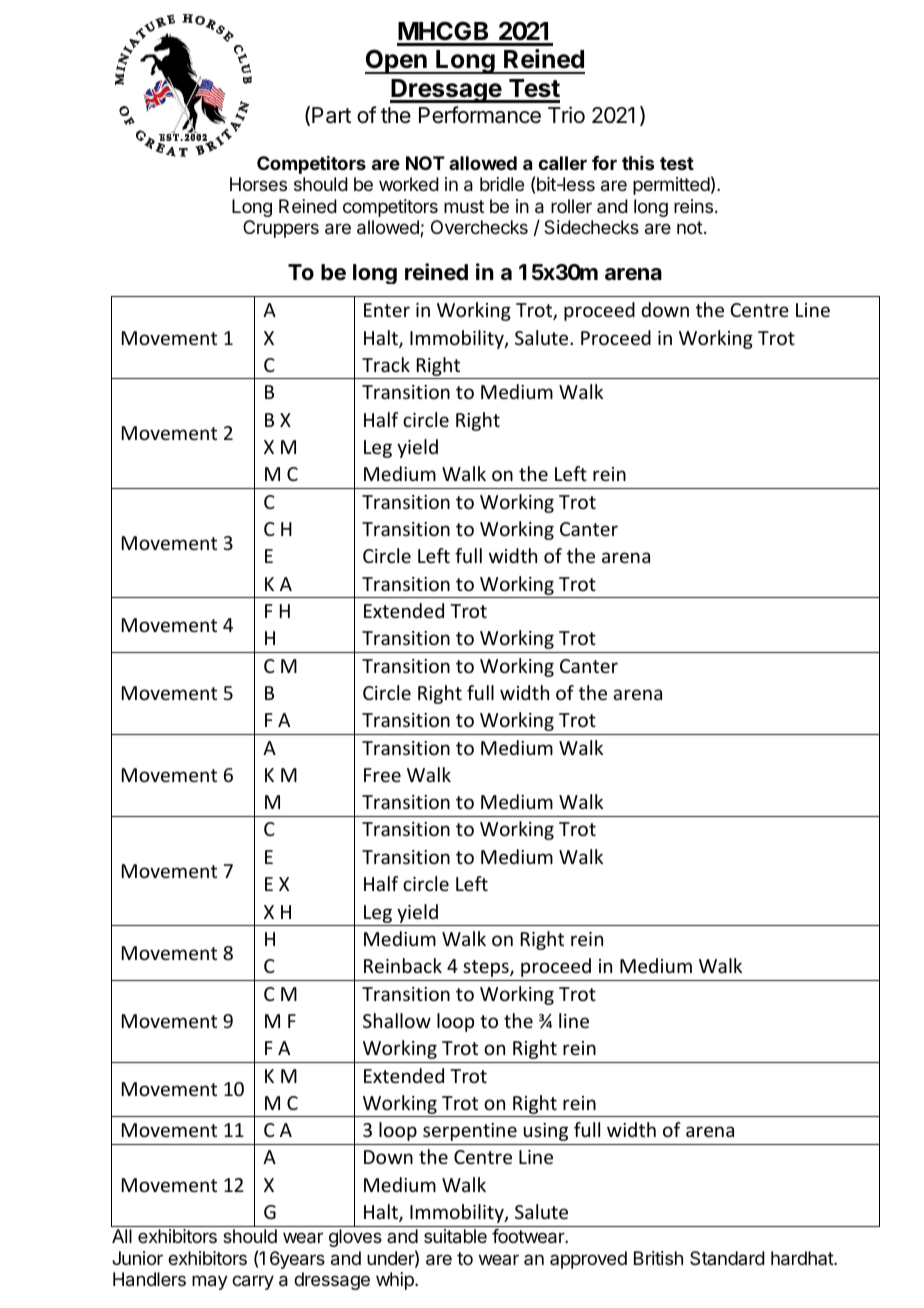 This document has height=1308, width=924. I want to click on Performance, so click(480, 115).
